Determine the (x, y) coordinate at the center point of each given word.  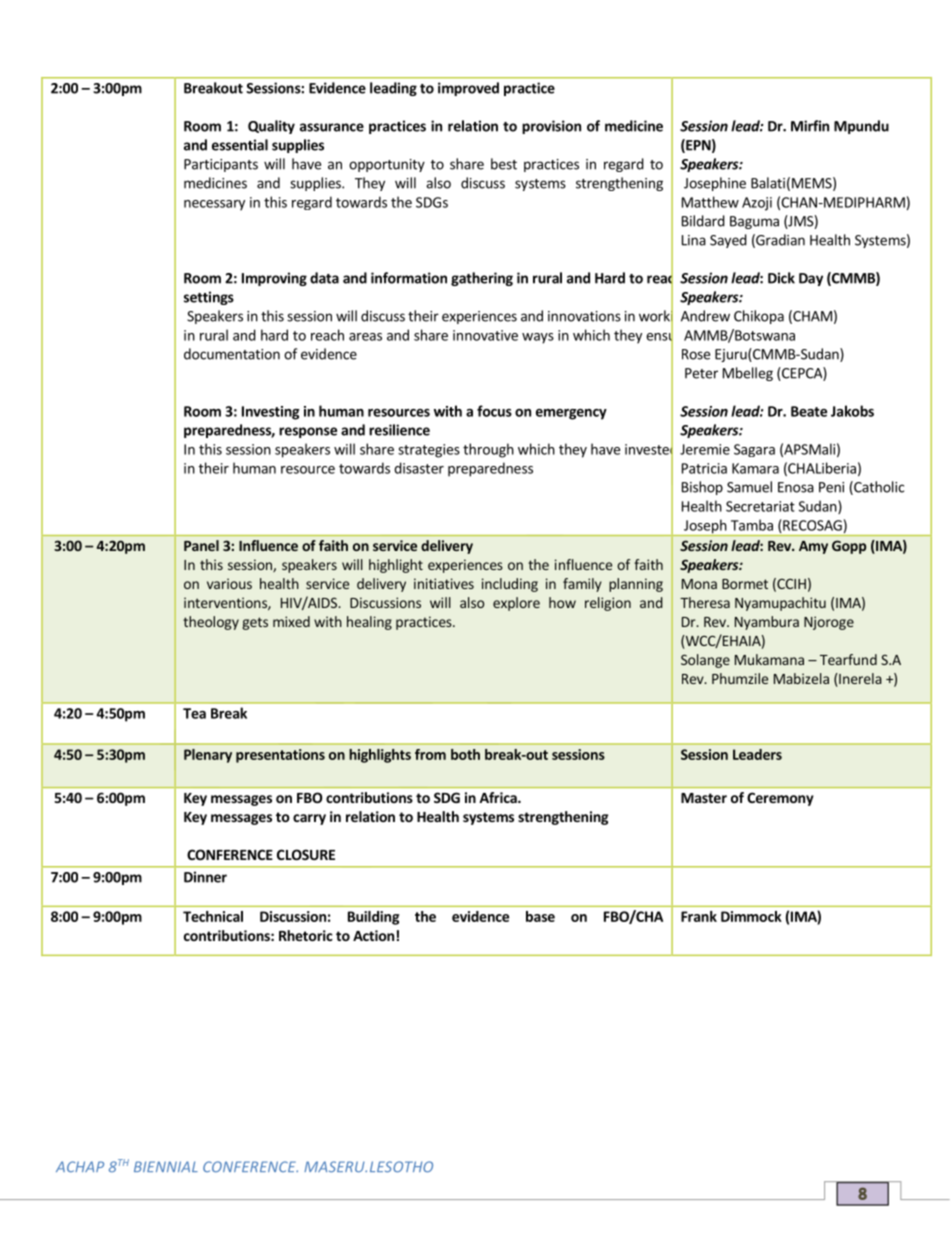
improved (468, 89)
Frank (699, 916)
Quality (271, 127)
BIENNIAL (166, 1166)
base (540, 916)
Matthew (710, 202)
